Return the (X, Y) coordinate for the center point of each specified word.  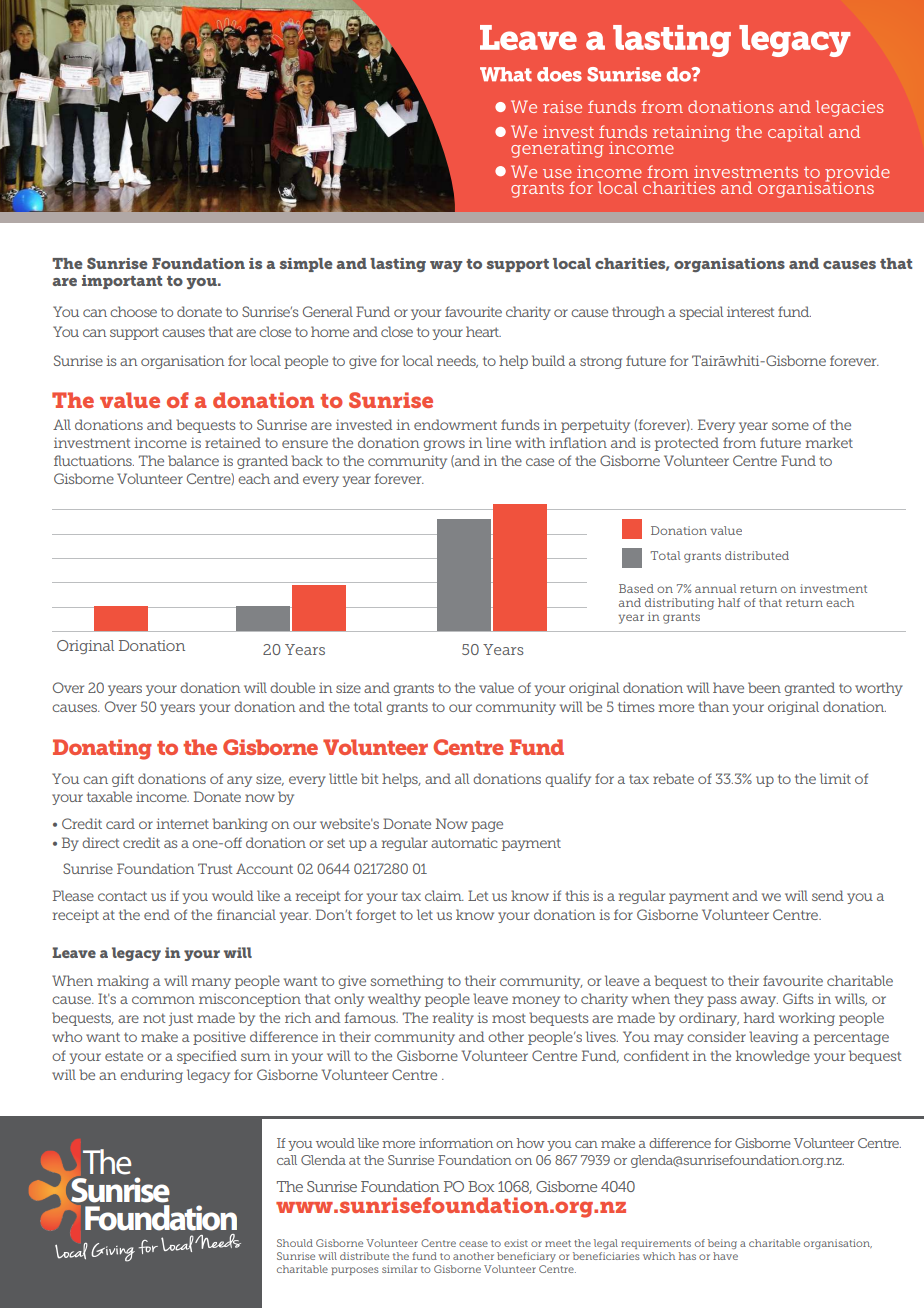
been (764, 687)
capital (795, 133)
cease (473, 1244)
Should (295, 1243)
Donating (102, 749)
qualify (568, 780)
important (122, 282)
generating (557, 149)
